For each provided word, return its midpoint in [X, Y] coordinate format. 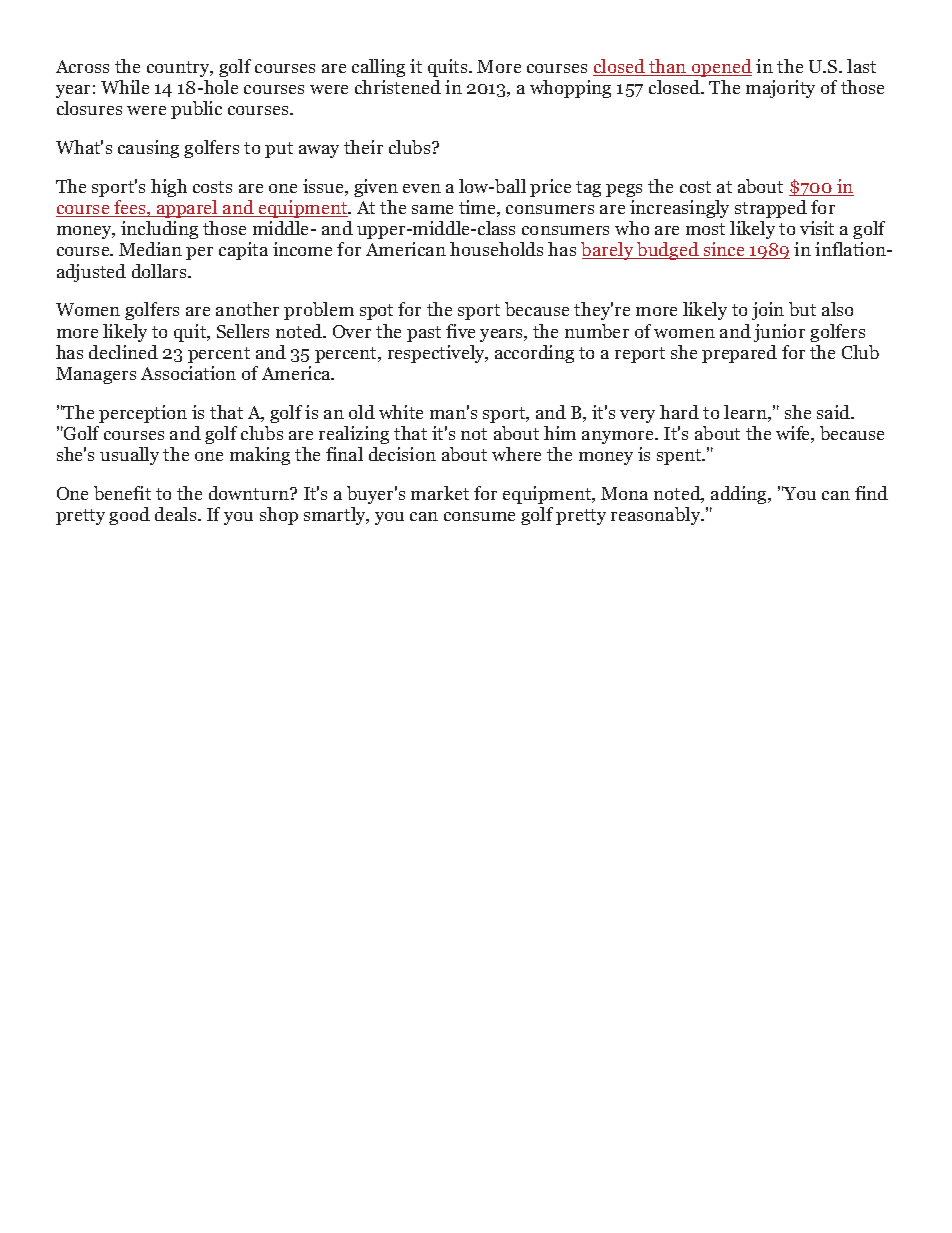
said [835, 412]
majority [780, 89]
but [802, 309]
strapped [771, 209]
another [247, 309]
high [169, 188]
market [440, 493]
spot [376, 312]
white [401, 412]
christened [398, 87]
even [422, 188]
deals [177, 514]
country [180, 69]
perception [143, 414]
